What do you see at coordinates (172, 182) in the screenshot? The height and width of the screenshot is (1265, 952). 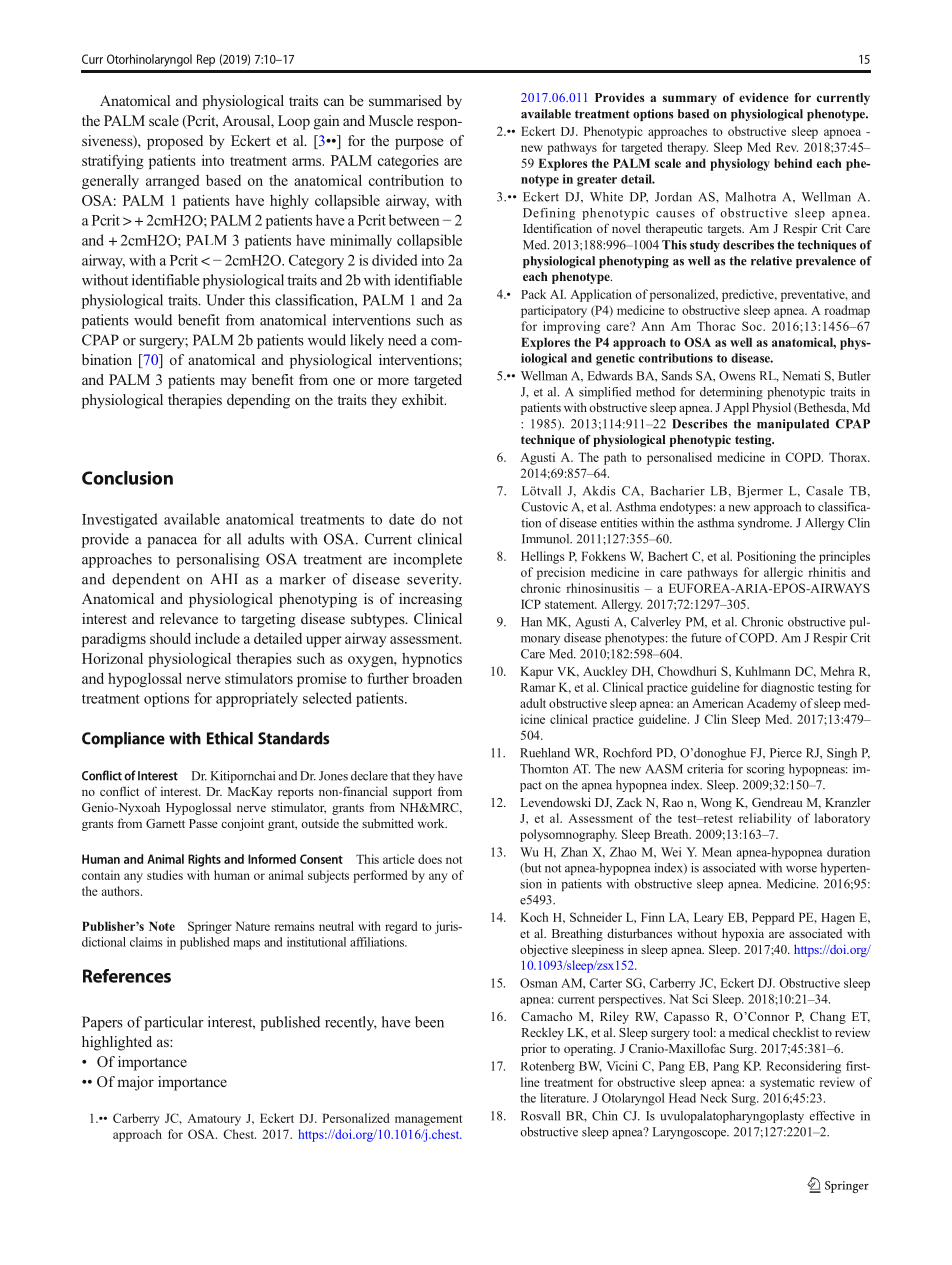 I see `arranged` at bounding box center [172, 182].
